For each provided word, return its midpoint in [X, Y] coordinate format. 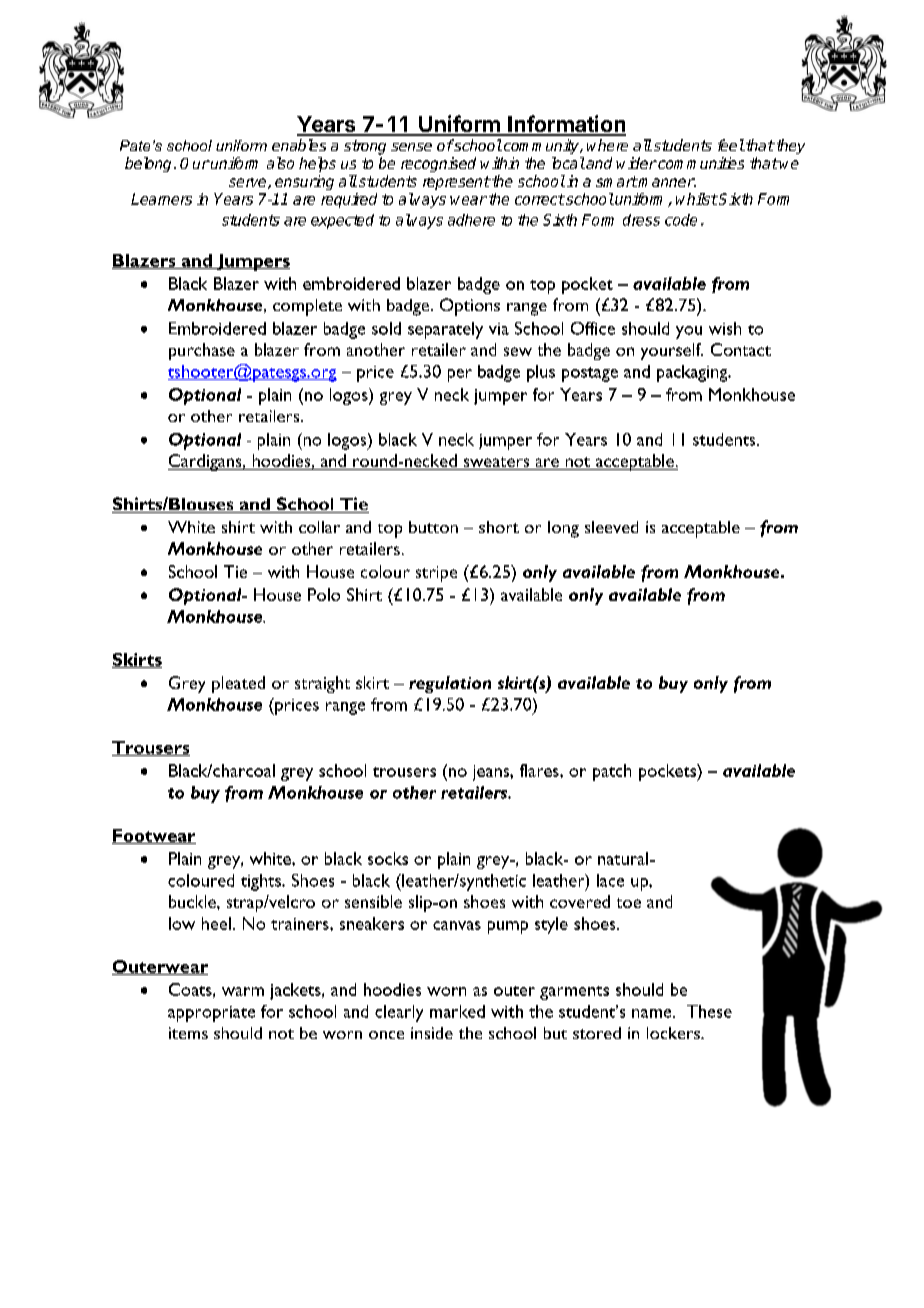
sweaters [496, 463]
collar [319, 527]
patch [612, 772]
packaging [693, 373]
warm [243, 991]
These [709, 1011]
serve [249, 183]
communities [700, 163]
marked [457, 1011]
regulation [450, 684]
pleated [238, 684]
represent [456, 183]
